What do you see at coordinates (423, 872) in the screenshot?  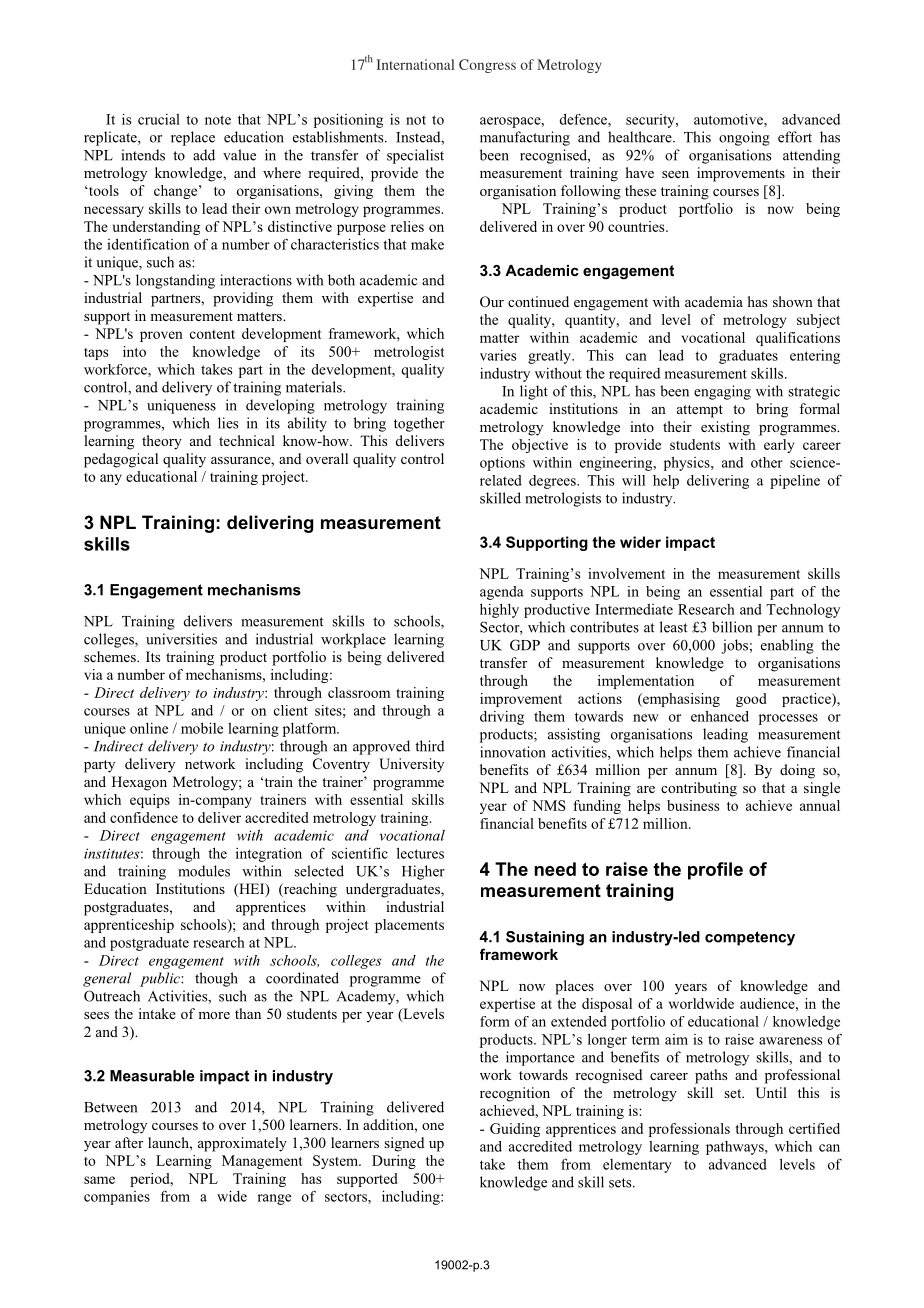 I see `Higher` at bounding box center [423, 872].
